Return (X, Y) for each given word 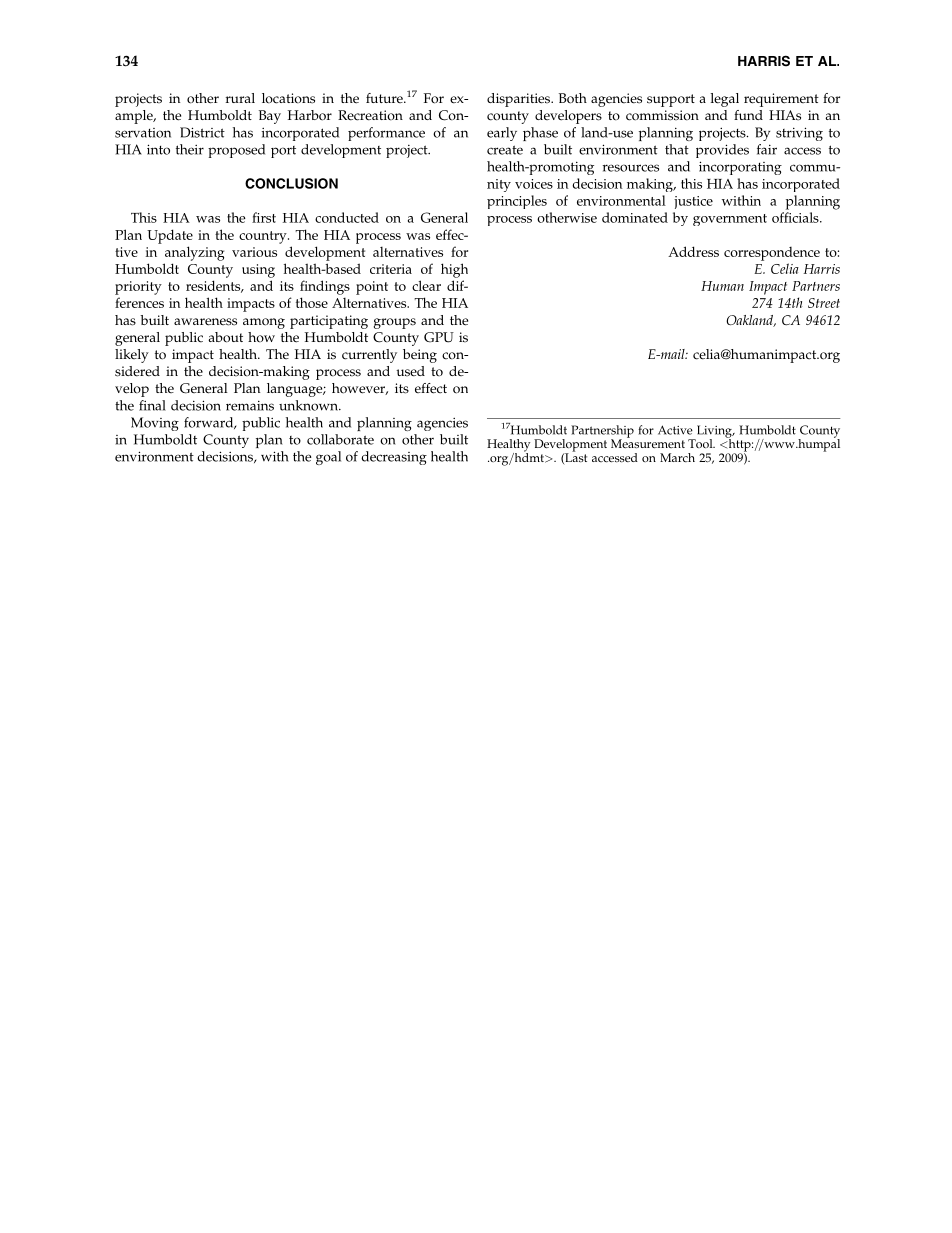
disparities (520, 100)
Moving (155, 424)
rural (240, 98)
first (264, 217)
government (730, 220)
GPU (439, 337)
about (225, 337)
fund (748, 115)
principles (517, 202)
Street (824, 303)
